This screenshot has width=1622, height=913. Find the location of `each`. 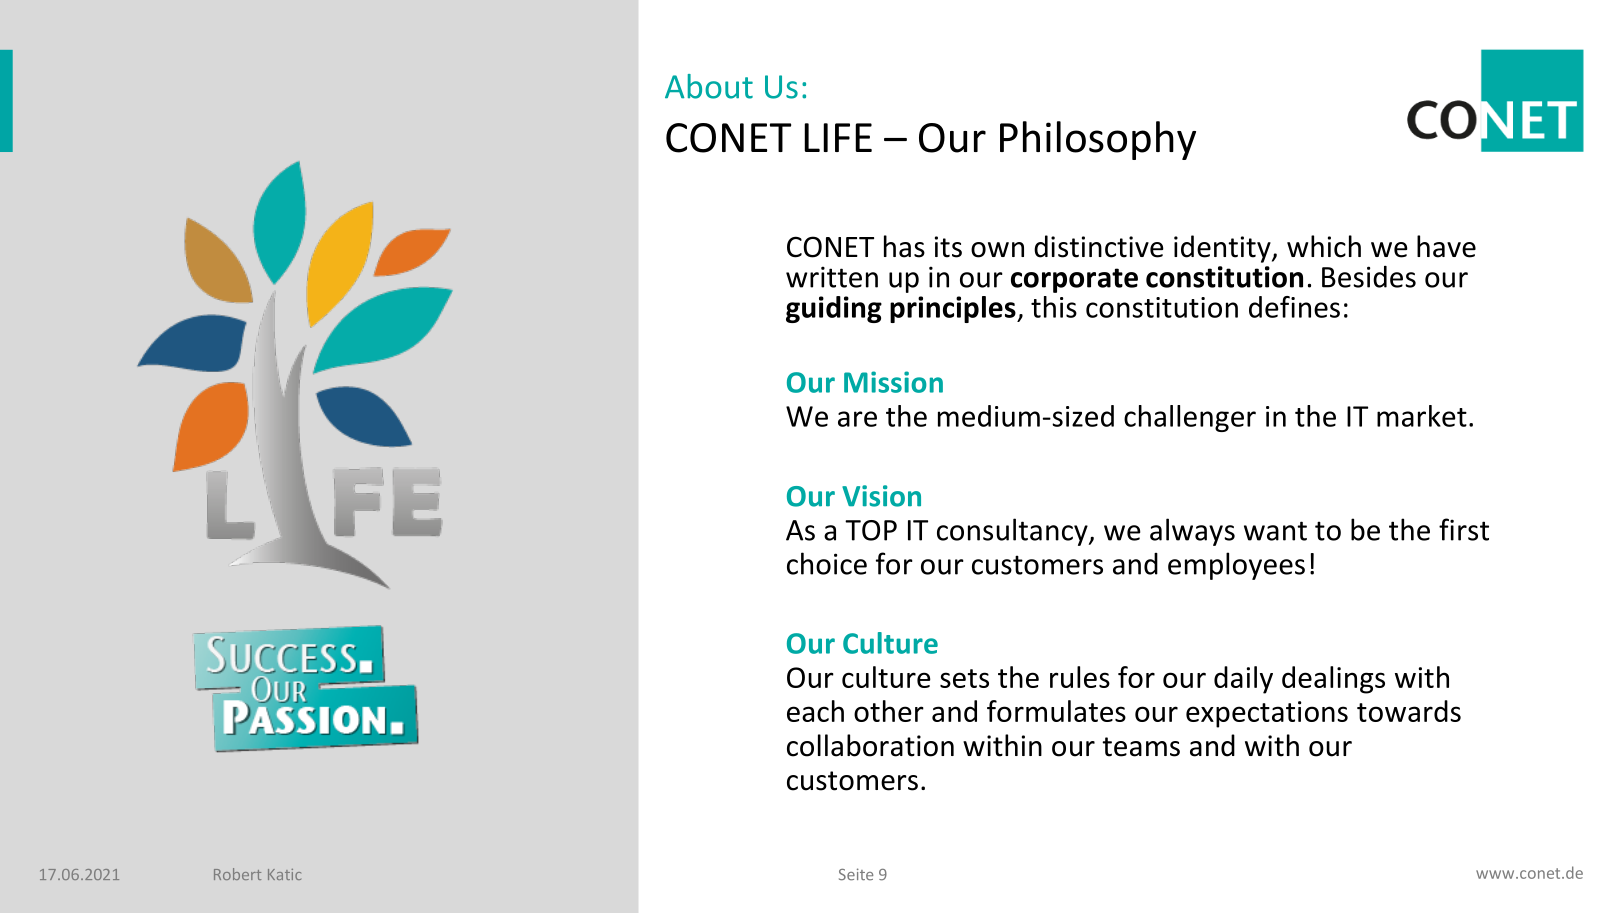

each is located at coordinates (815, 711).
